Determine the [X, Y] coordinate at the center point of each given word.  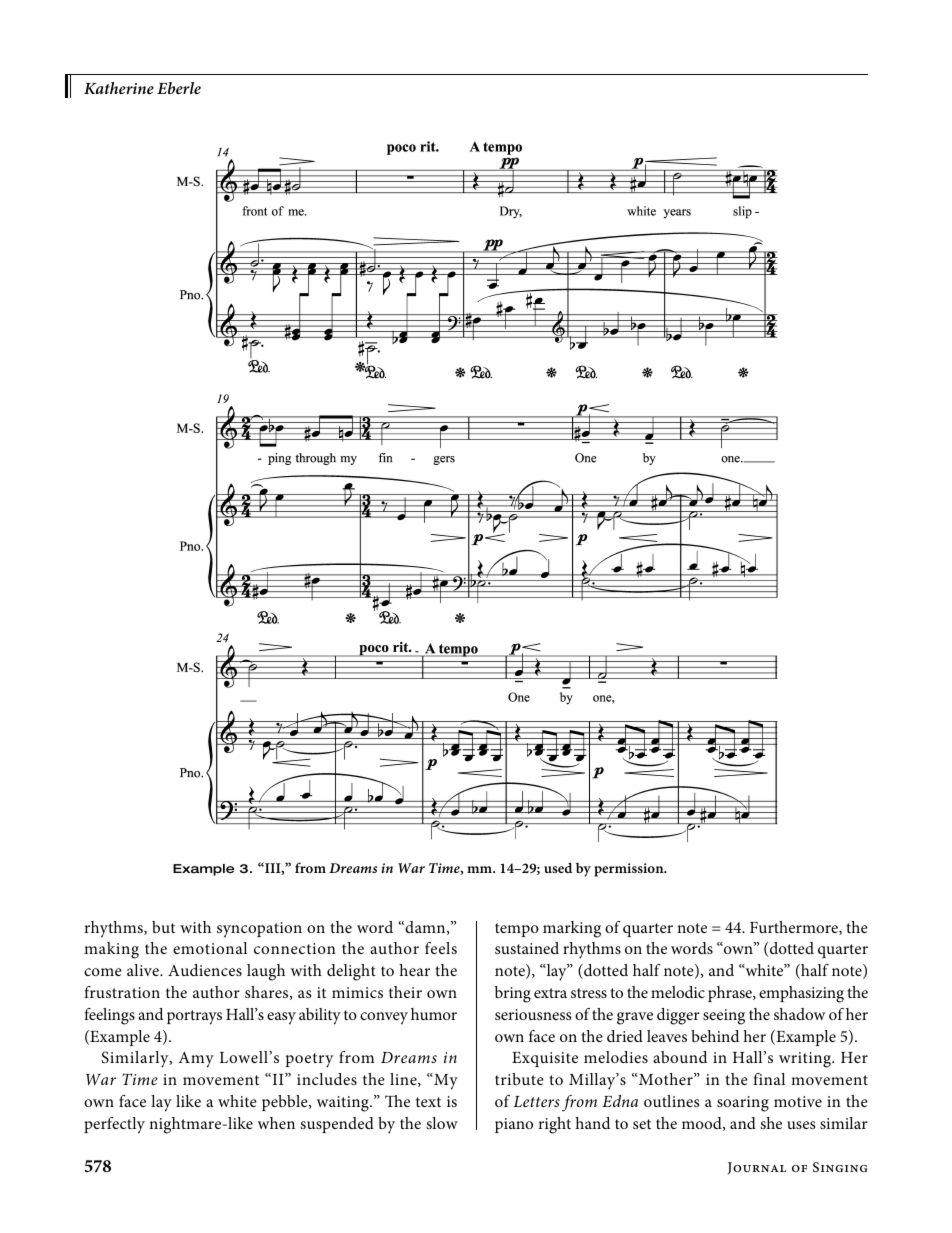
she [771, 1123]
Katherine [119, 88]
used [558, 867]
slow [442, 1123]
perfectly [114, 1125]
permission [630, 870]
